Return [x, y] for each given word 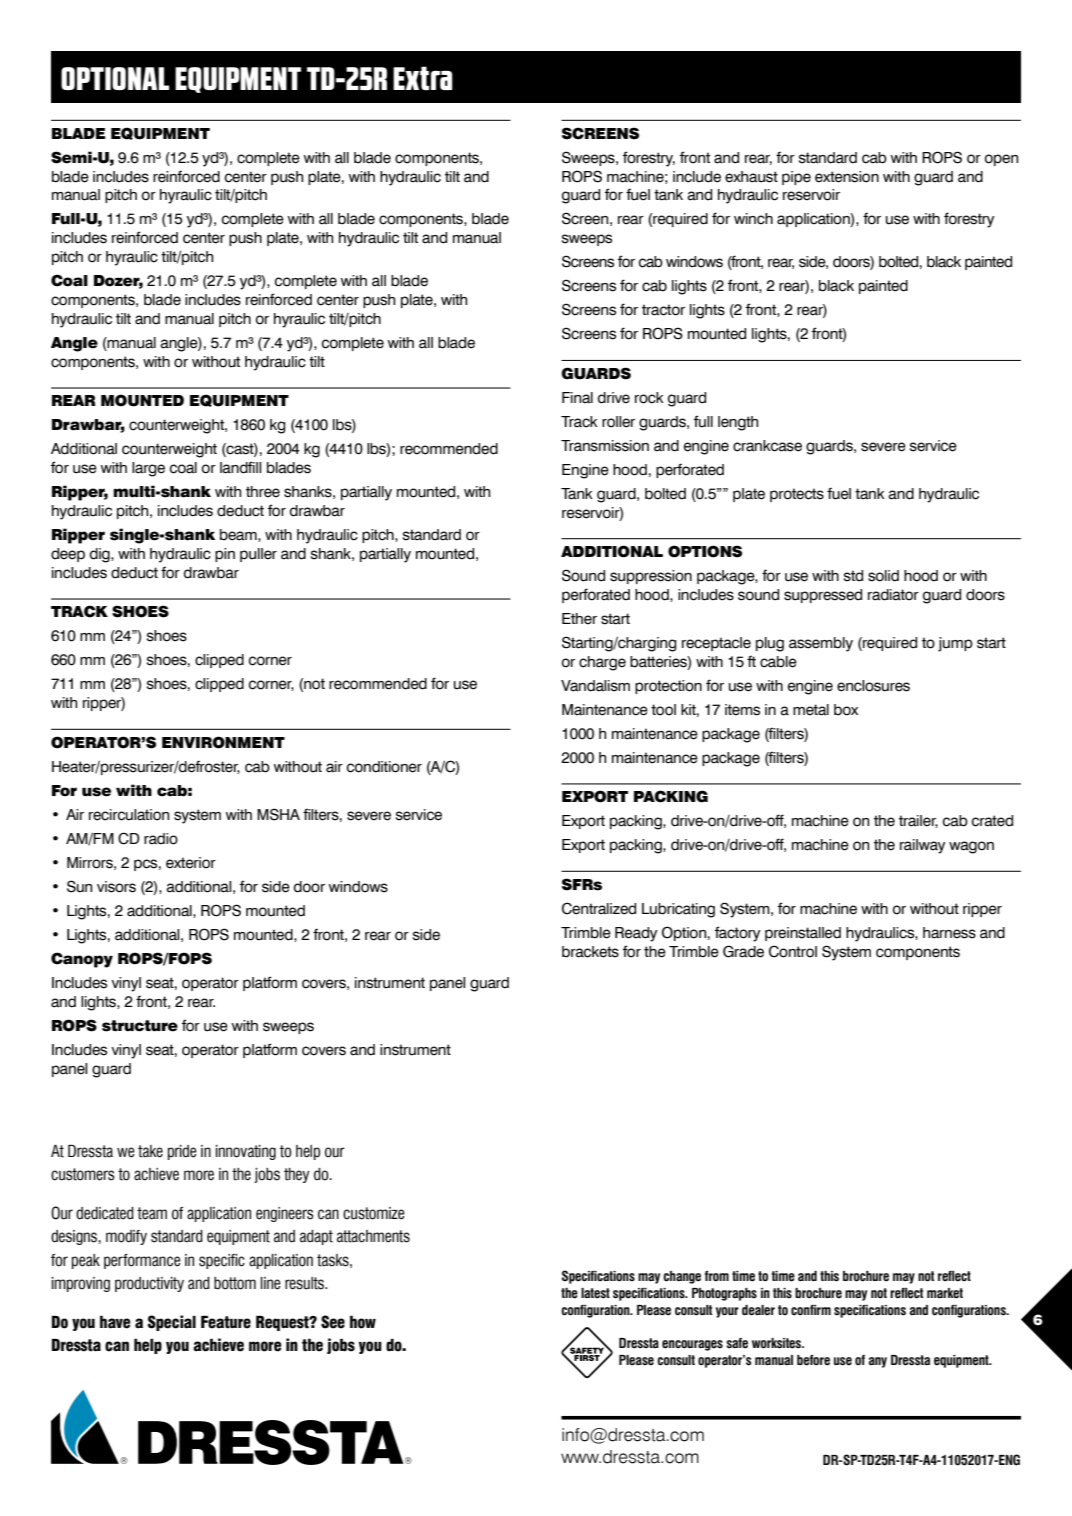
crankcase [767, 446]
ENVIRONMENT [223, 742]
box [846, 710]
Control [793, 951]
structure [140, 1026]
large [148, 469]
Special [171, 1323]
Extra [423, 78]
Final [577, 398]
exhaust [751, 177]
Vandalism [595, 686]
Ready [636, 934]
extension [847, 177]
